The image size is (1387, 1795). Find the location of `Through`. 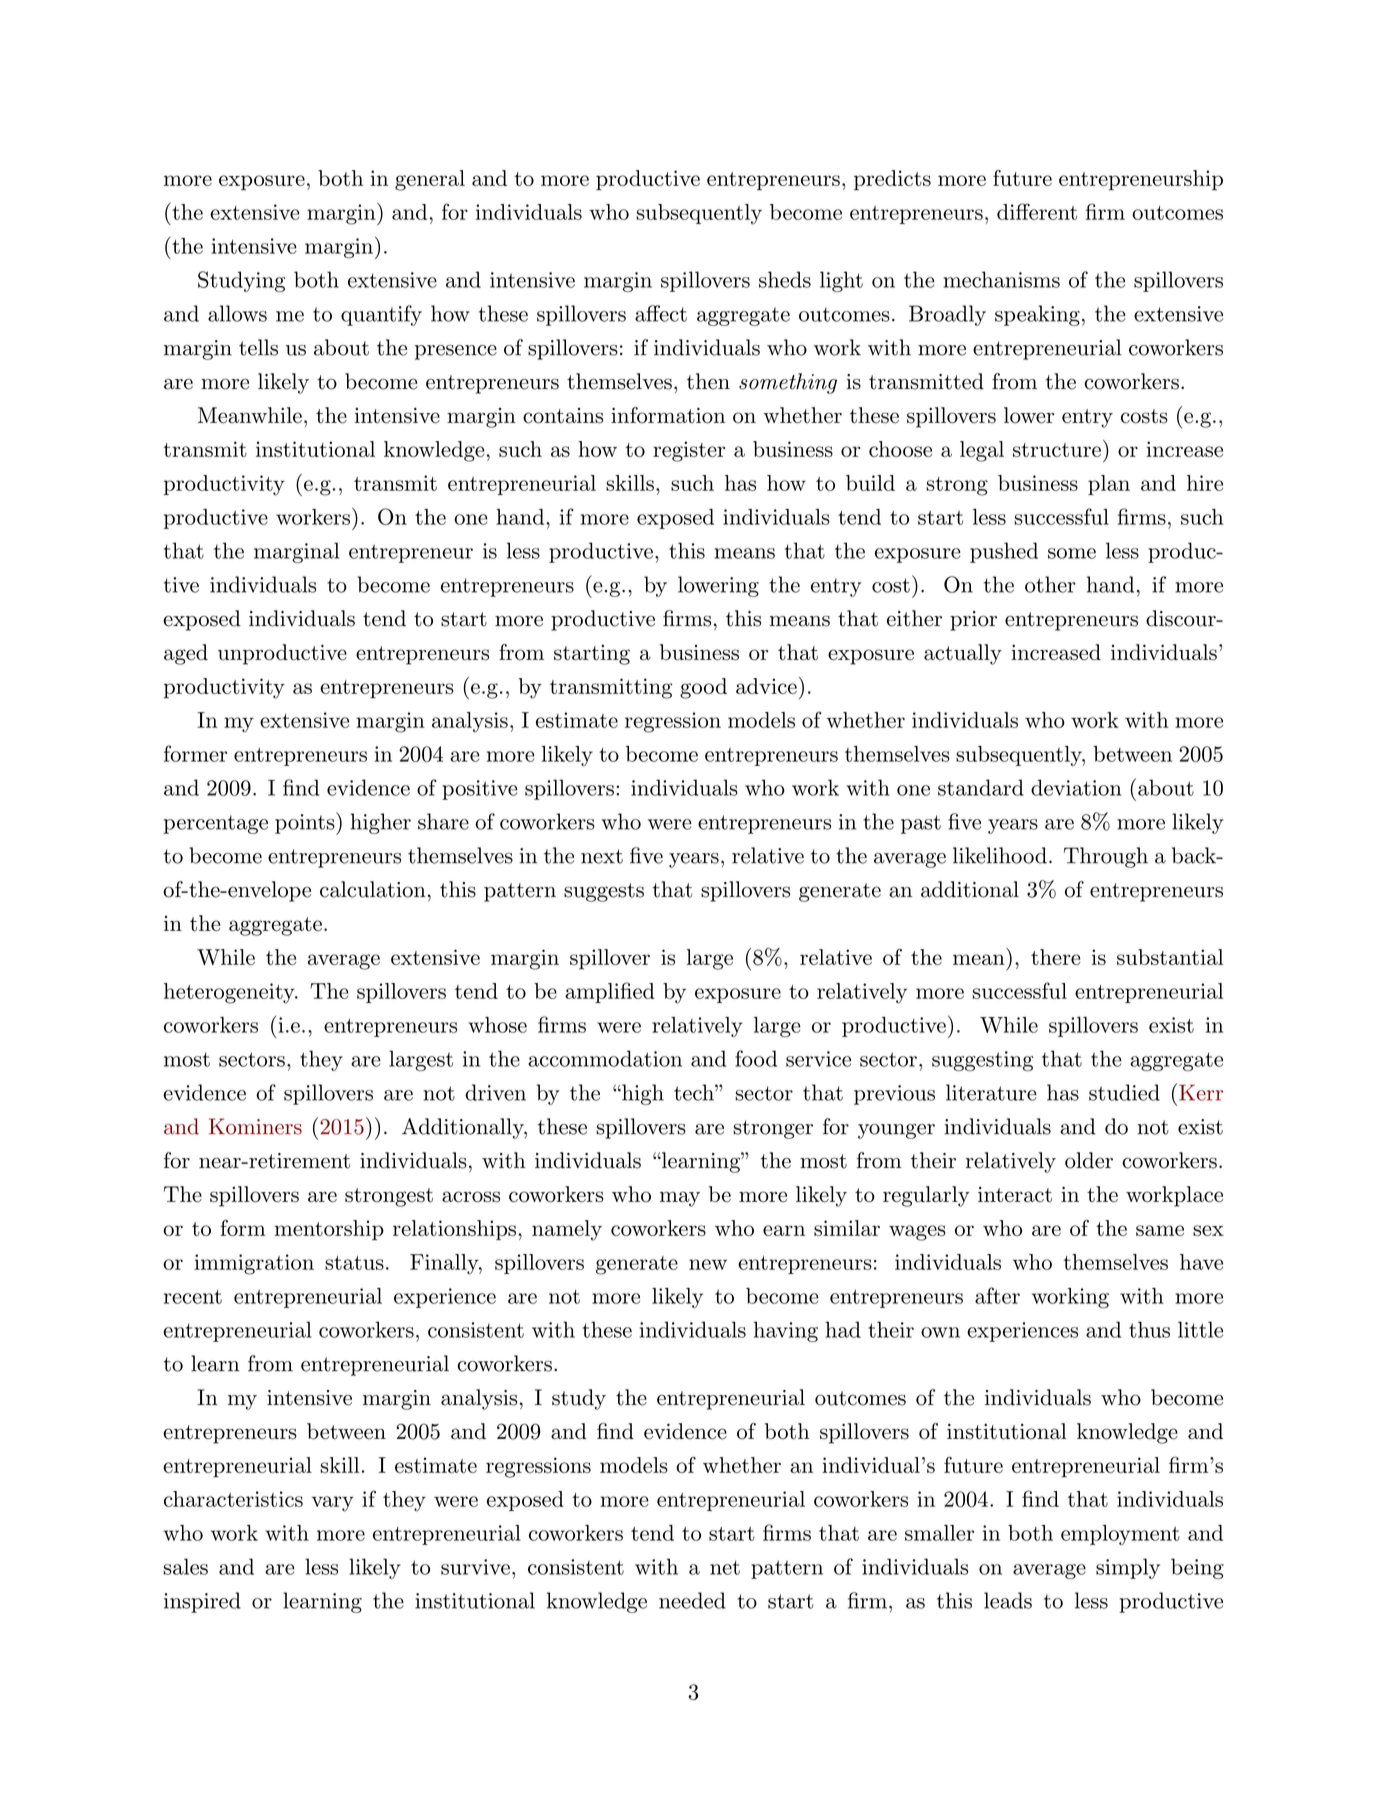

Through is located at coordinates (1106, 857).
